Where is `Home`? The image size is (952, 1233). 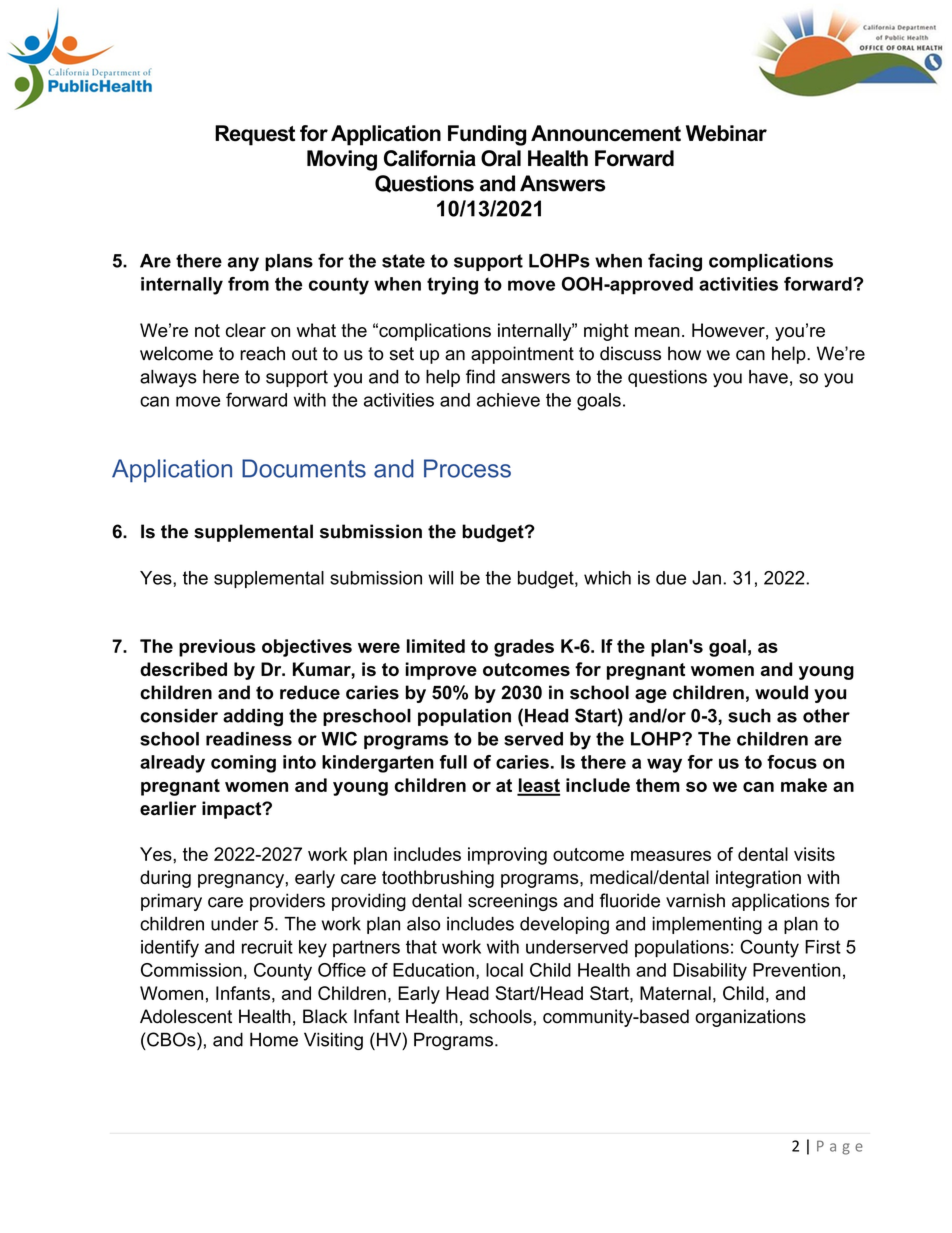 Home is located at coordinates (274, 1039).
